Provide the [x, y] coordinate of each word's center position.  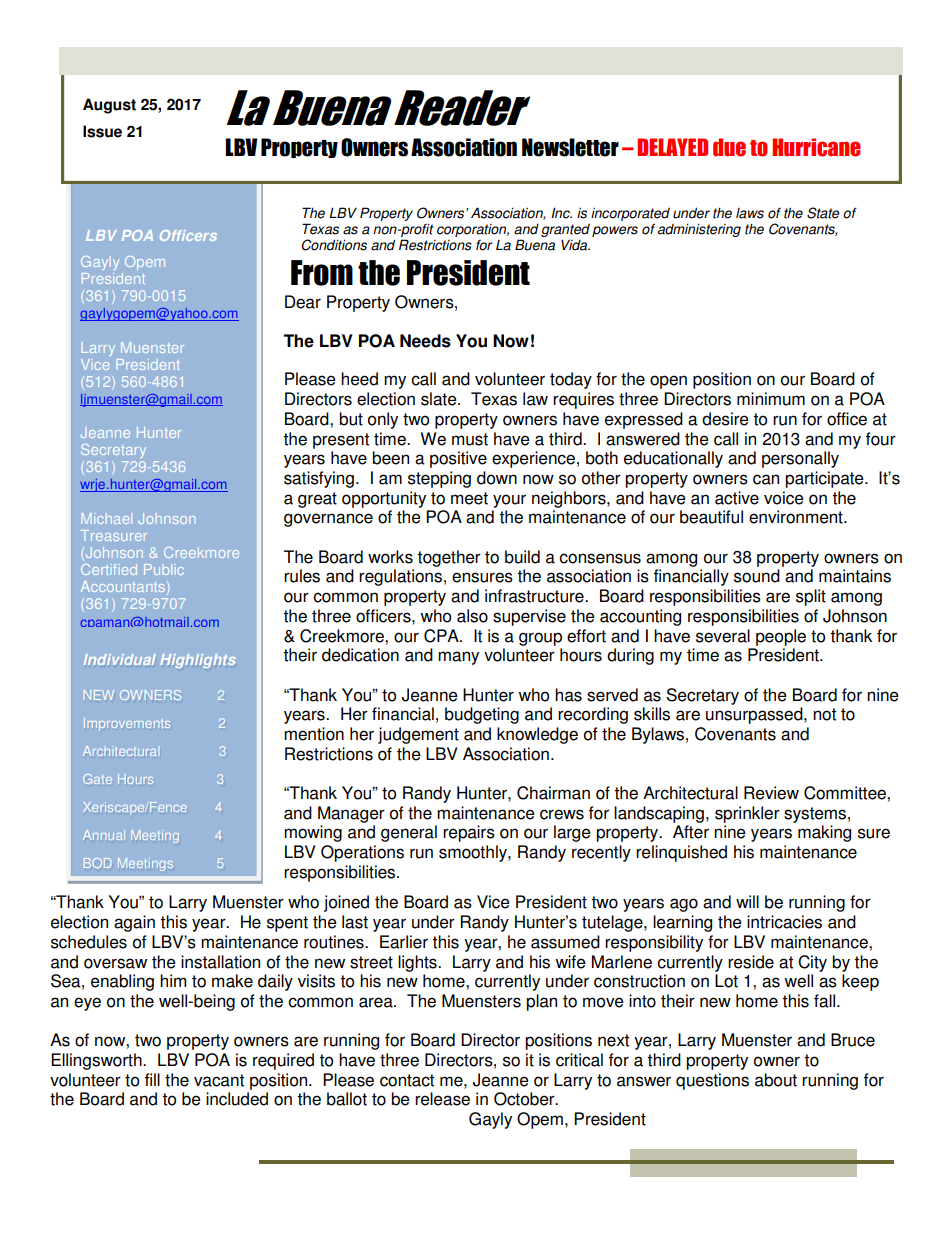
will [747, 901]
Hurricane [816, 147]
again [134, 923]
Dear [303, 302]
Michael [106, 518]
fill [152, 1079]
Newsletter [570, 147]
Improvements [127, 724]
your [509, 501]
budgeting [482, 715]
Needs [425, 341]
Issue [102, 131]
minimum [771, 399]
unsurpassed [755, 715]
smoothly [474, 853]
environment [797, 517]
